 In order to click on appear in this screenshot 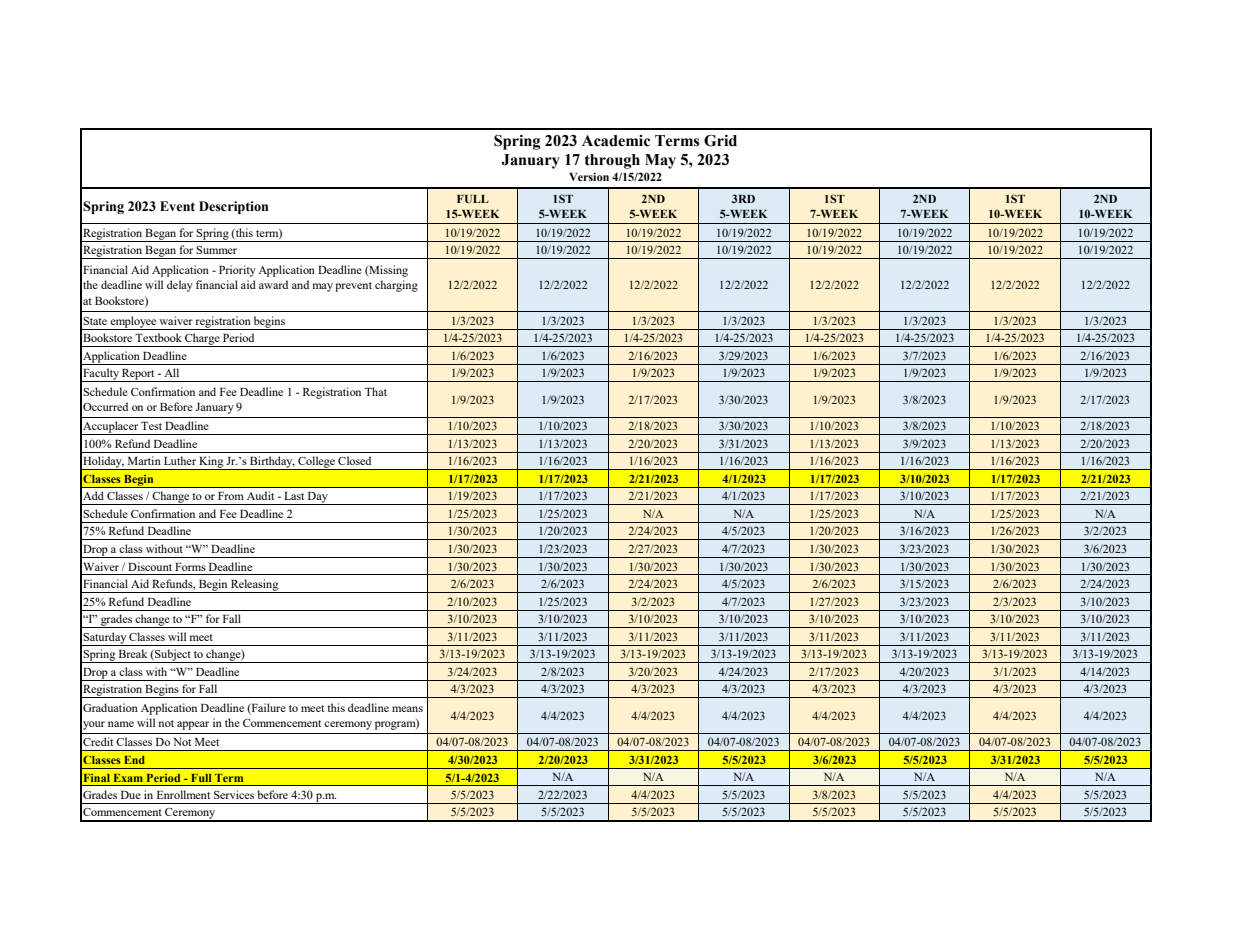, I will do `click(193, 725)`.
